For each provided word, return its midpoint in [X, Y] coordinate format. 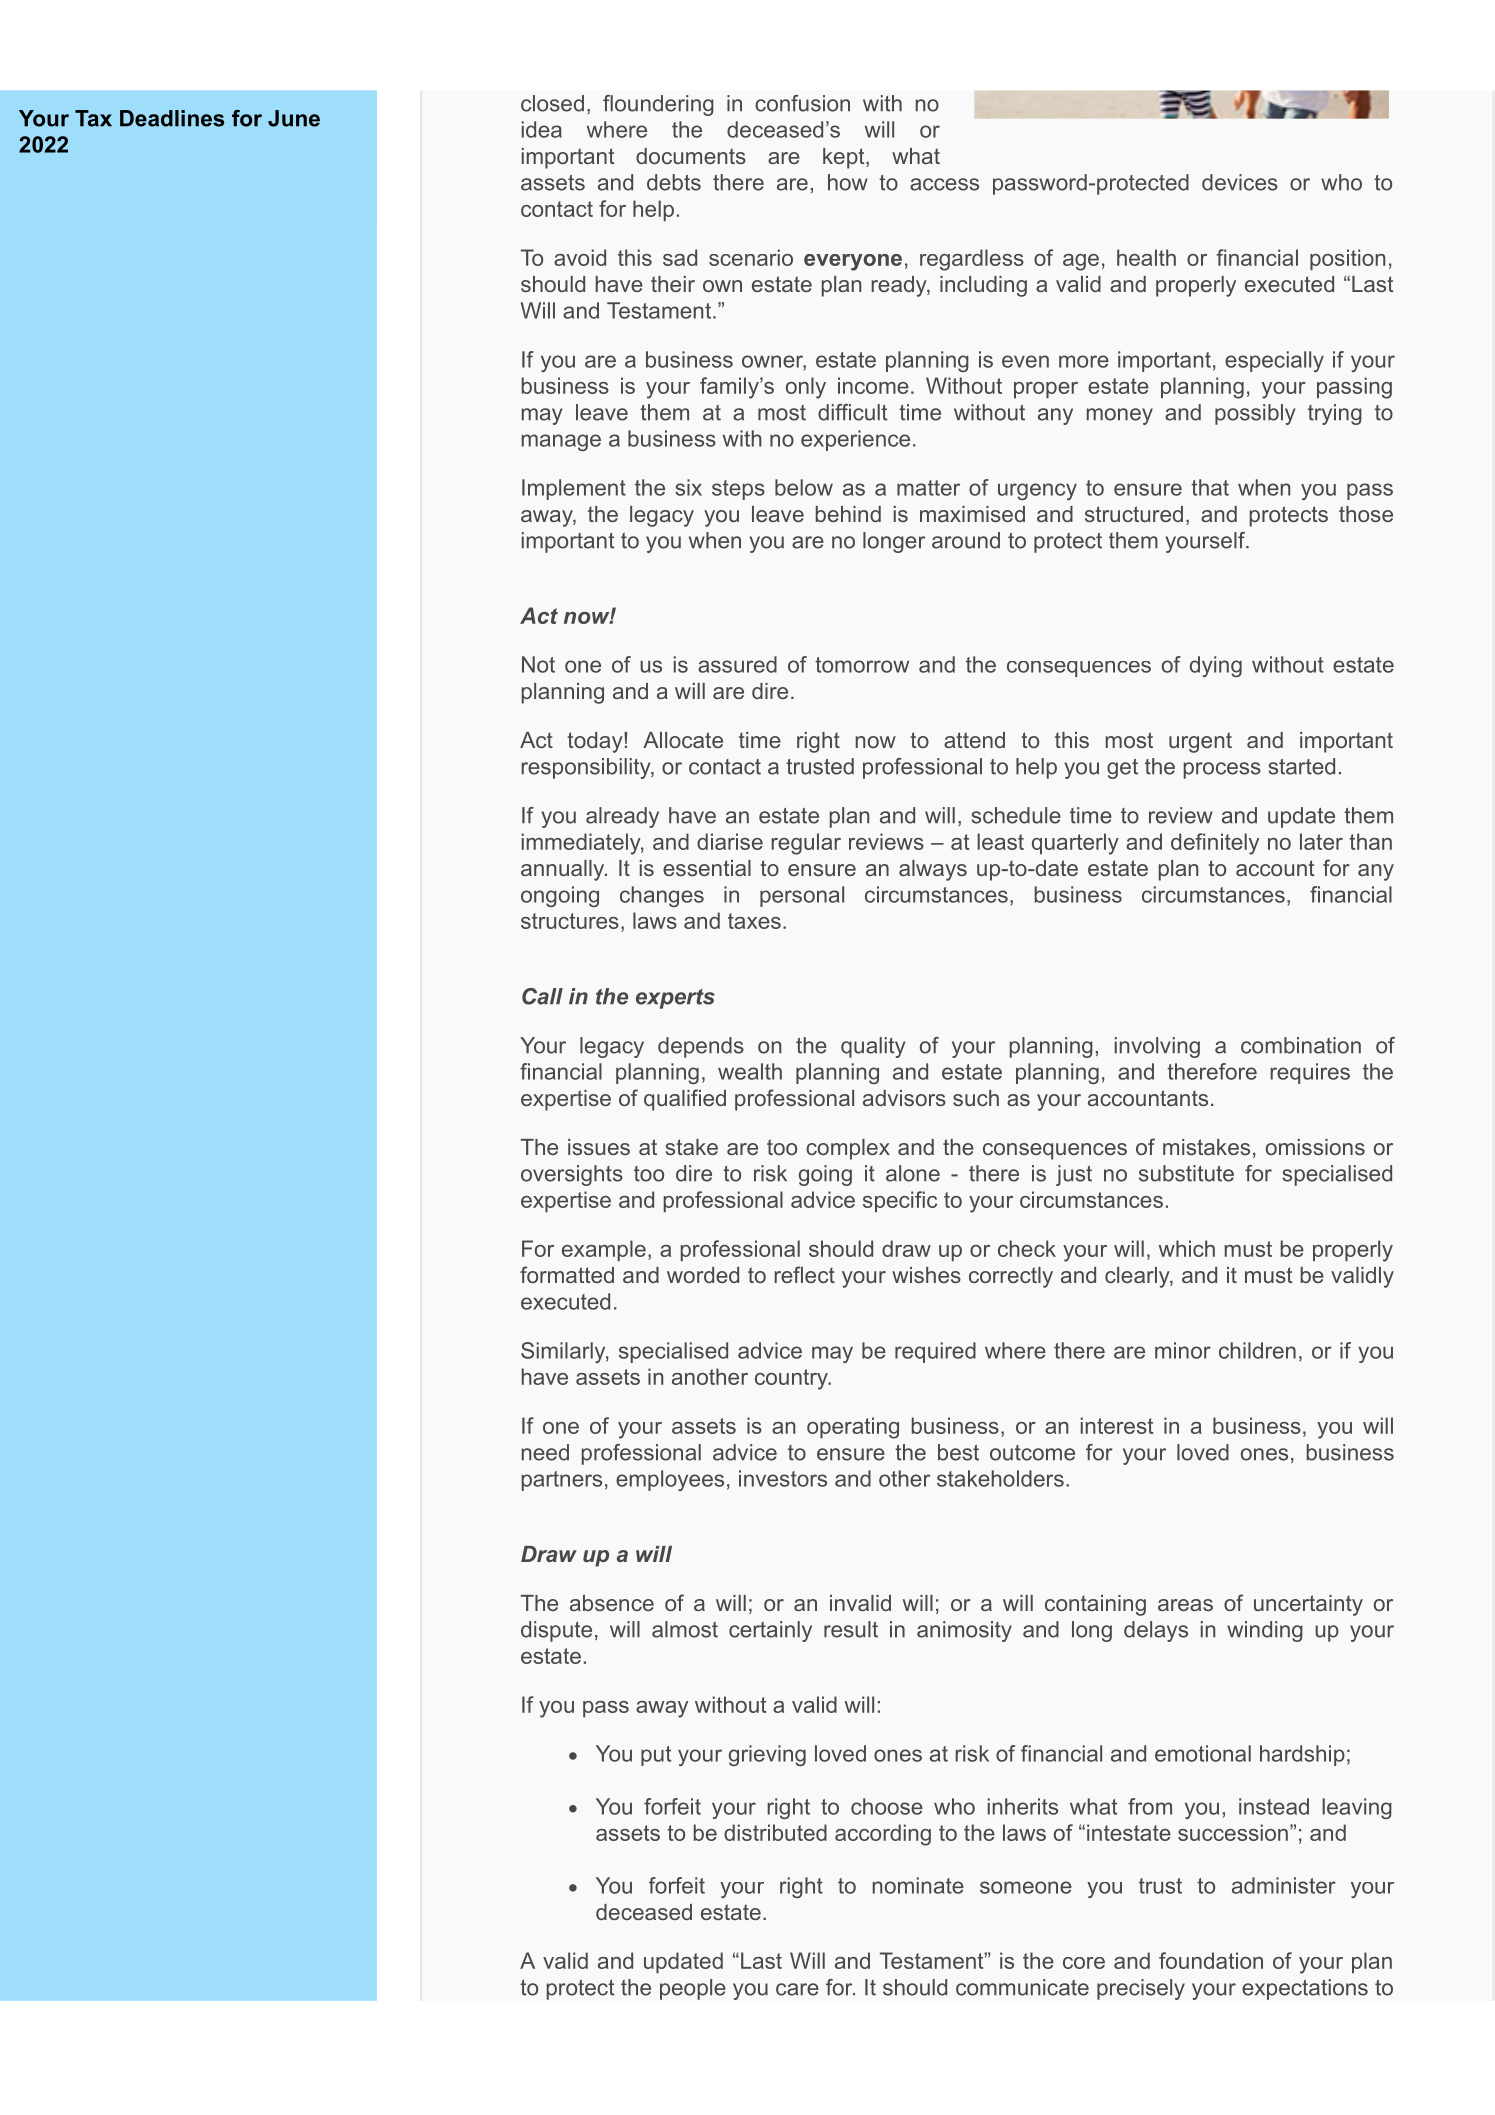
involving [1157, 1047]
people [693, 1989]
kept [845, 158]
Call [542, 996]
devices [1240, 182]
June [294, 118]
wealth [750, 1071]
